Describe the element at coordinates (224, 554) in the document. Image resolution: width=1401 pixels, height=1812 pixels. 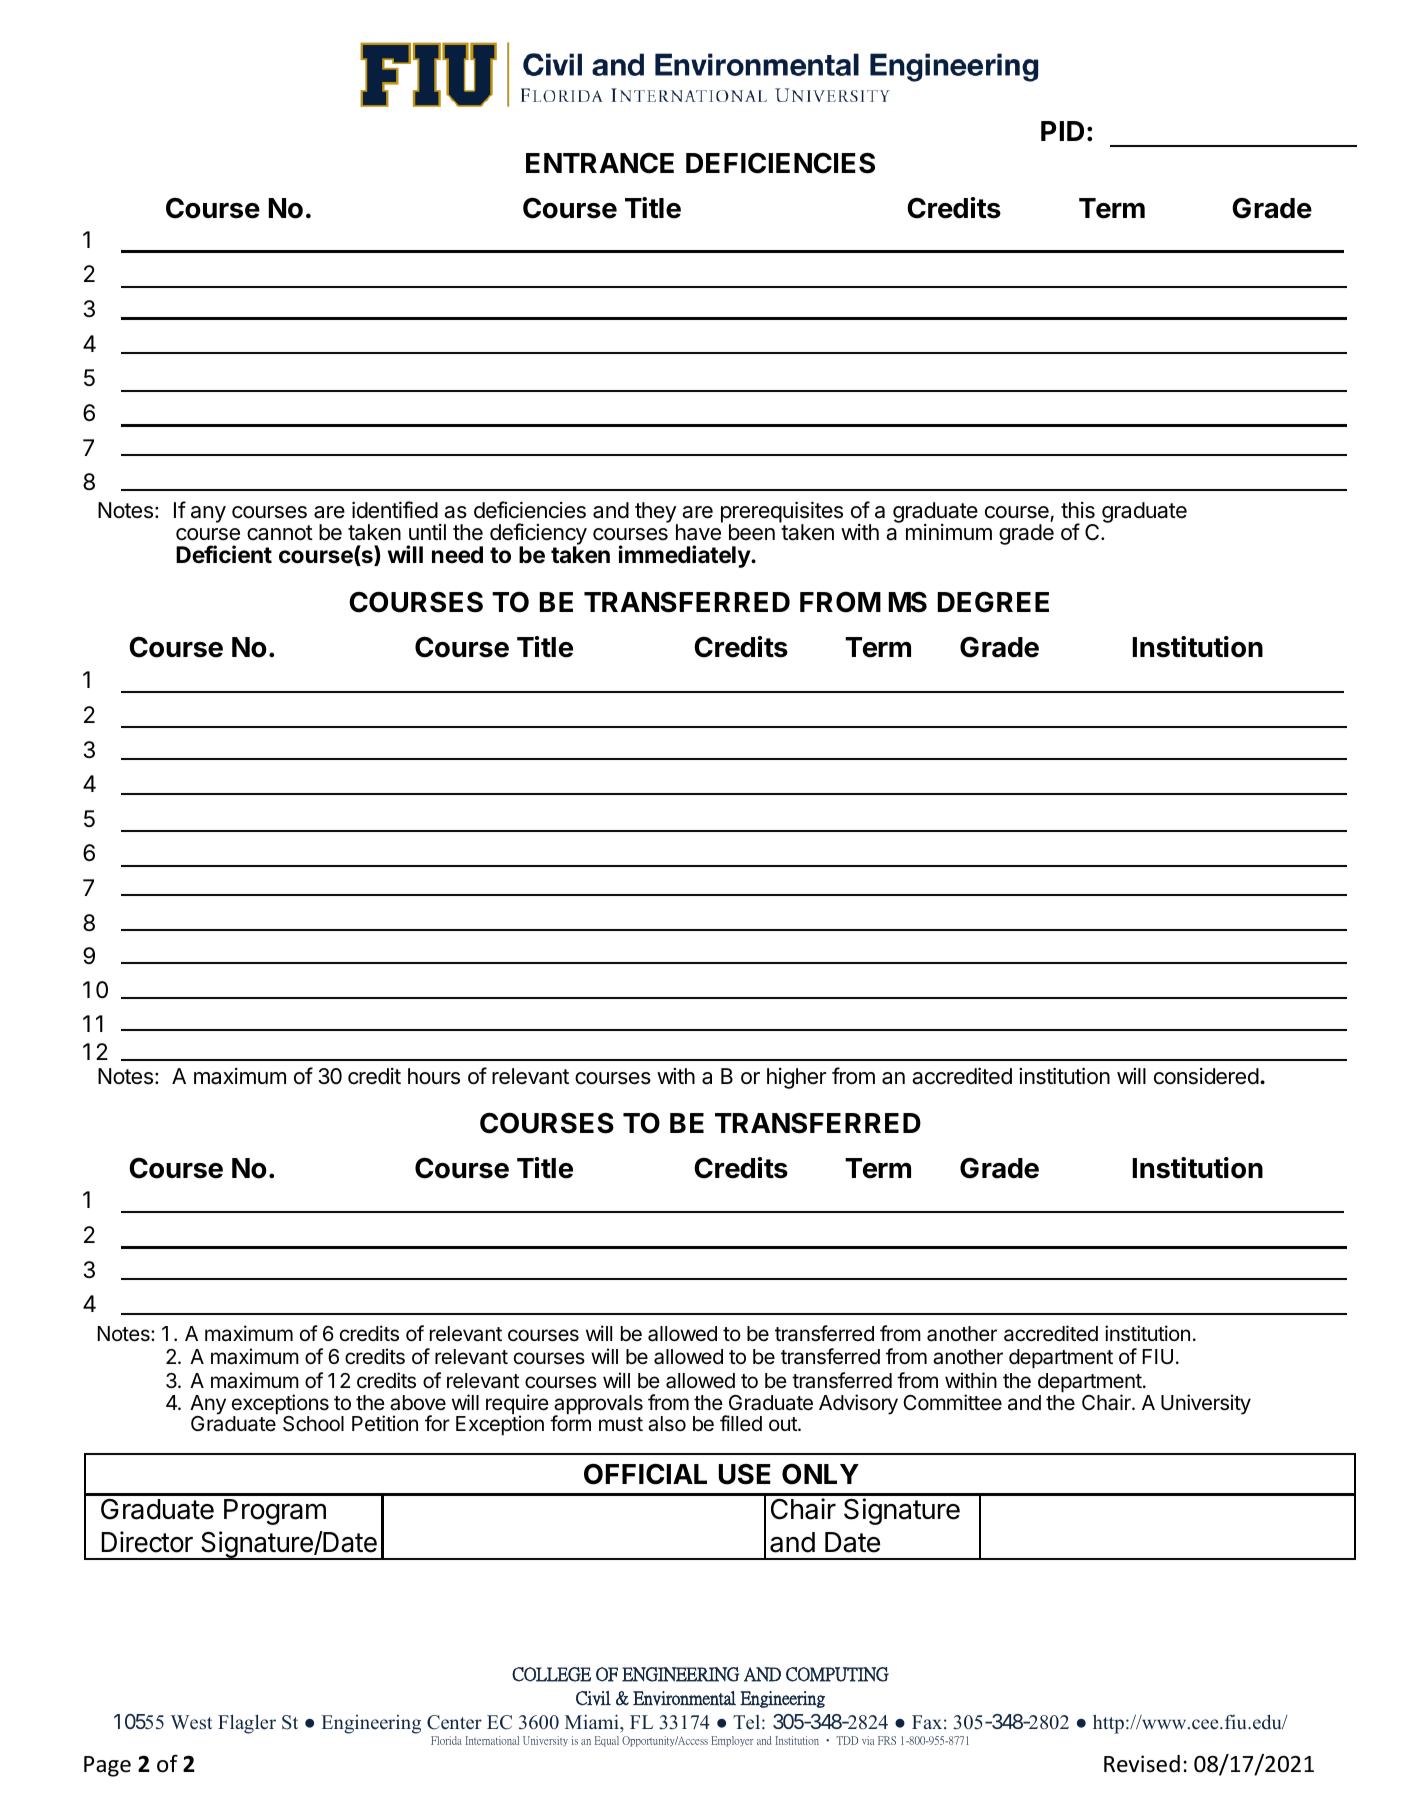
I see `Deficient` at that location.
